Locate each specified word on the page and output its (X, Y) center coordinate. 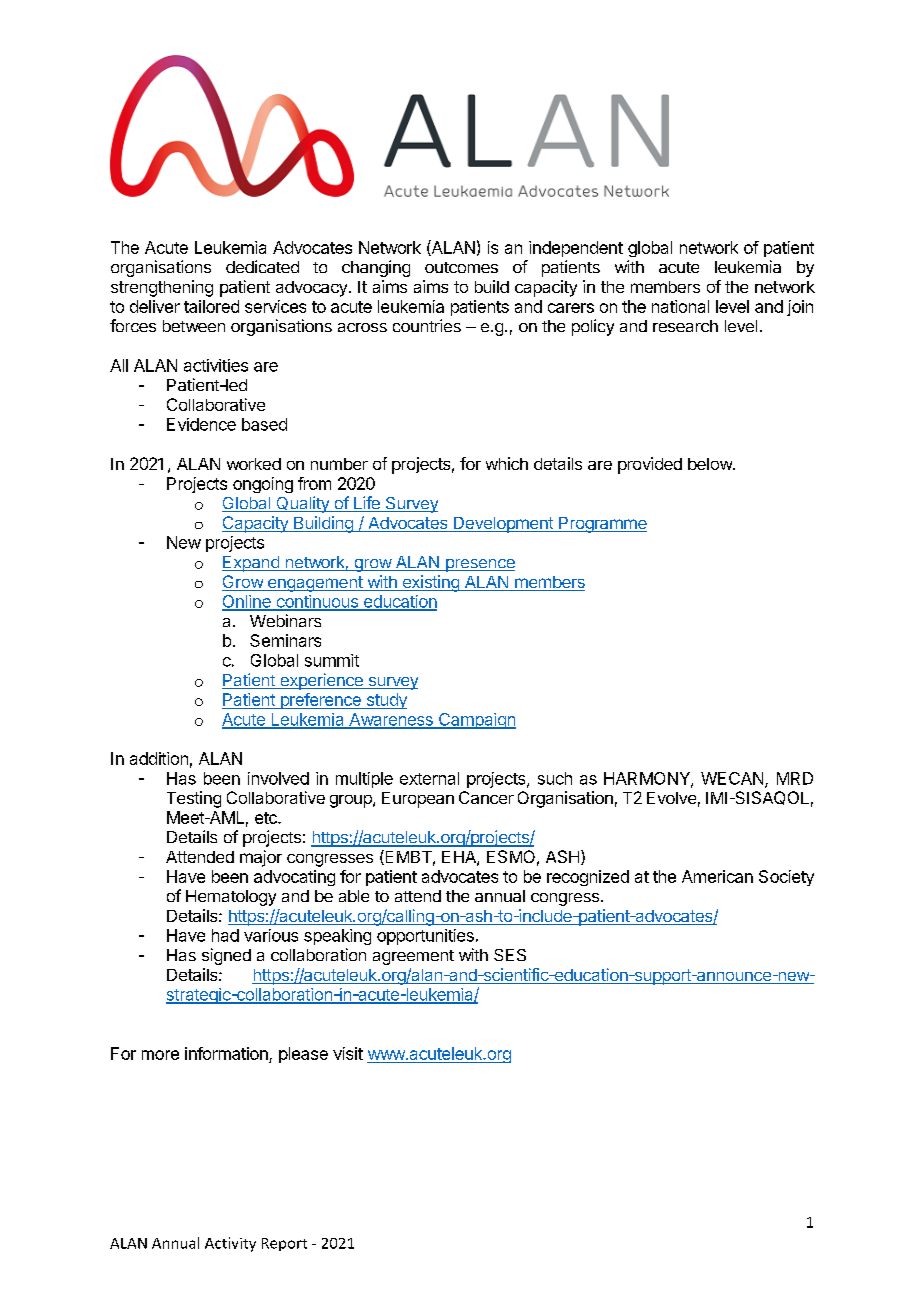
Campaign (476, 721)
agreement (413, 957)
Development (503, 525)
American (717, 876)
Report (284, 1244)
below (711, 464)
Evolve (671, 798)
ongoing (263, 485)
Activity (230, 1244)
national (680, 306)
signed (226, 956)
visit (348, 1053)
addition (159, 758)
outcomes (461, 267)
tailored (211, 306)
